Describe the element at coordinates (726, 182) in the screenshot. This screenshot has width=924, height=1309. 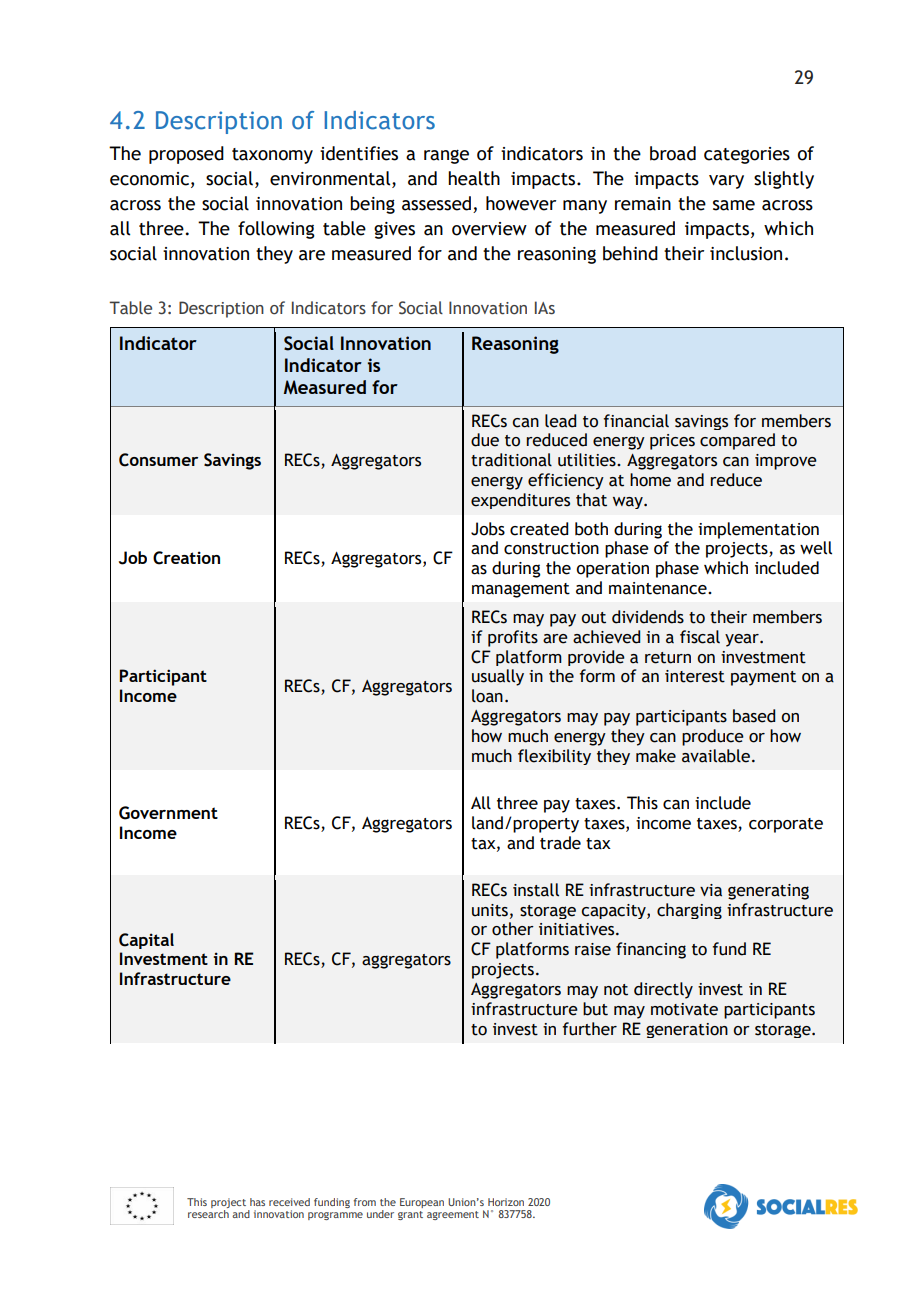
I see `vary` at that location.
